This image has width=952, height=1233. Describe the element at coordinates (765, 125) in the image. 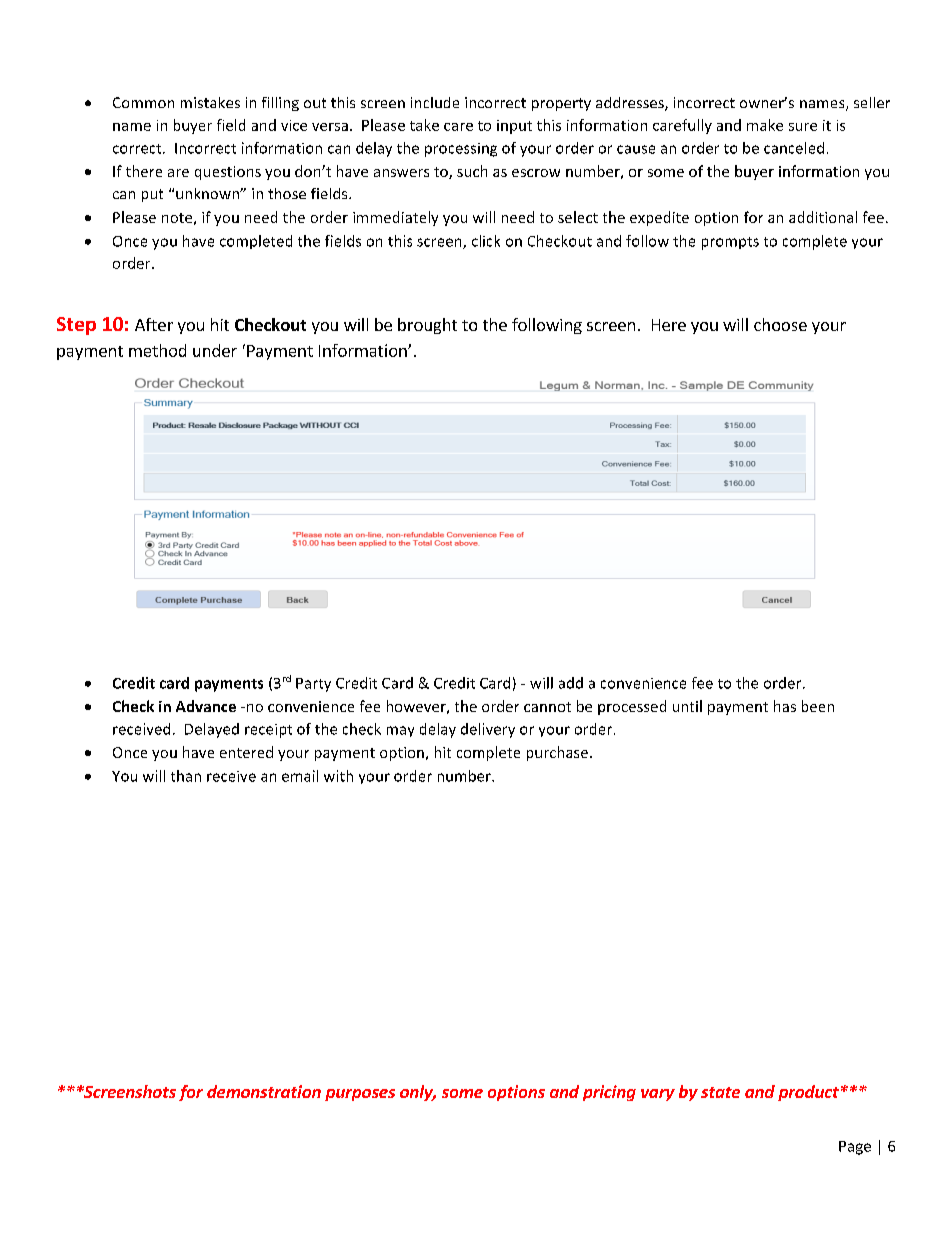

I see `make` at that location.
